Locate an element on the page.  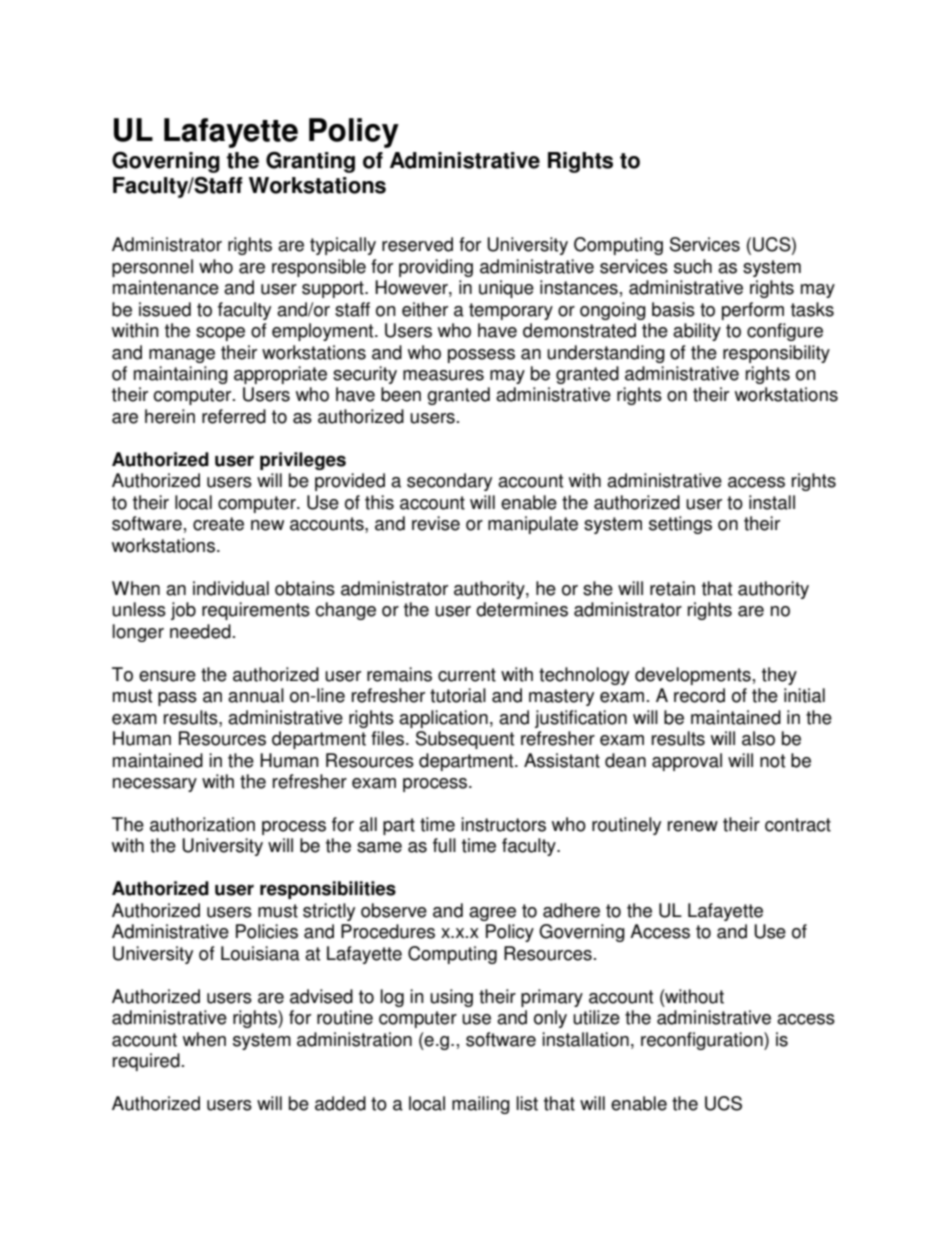
determines is located at coordinates (522, 609).
